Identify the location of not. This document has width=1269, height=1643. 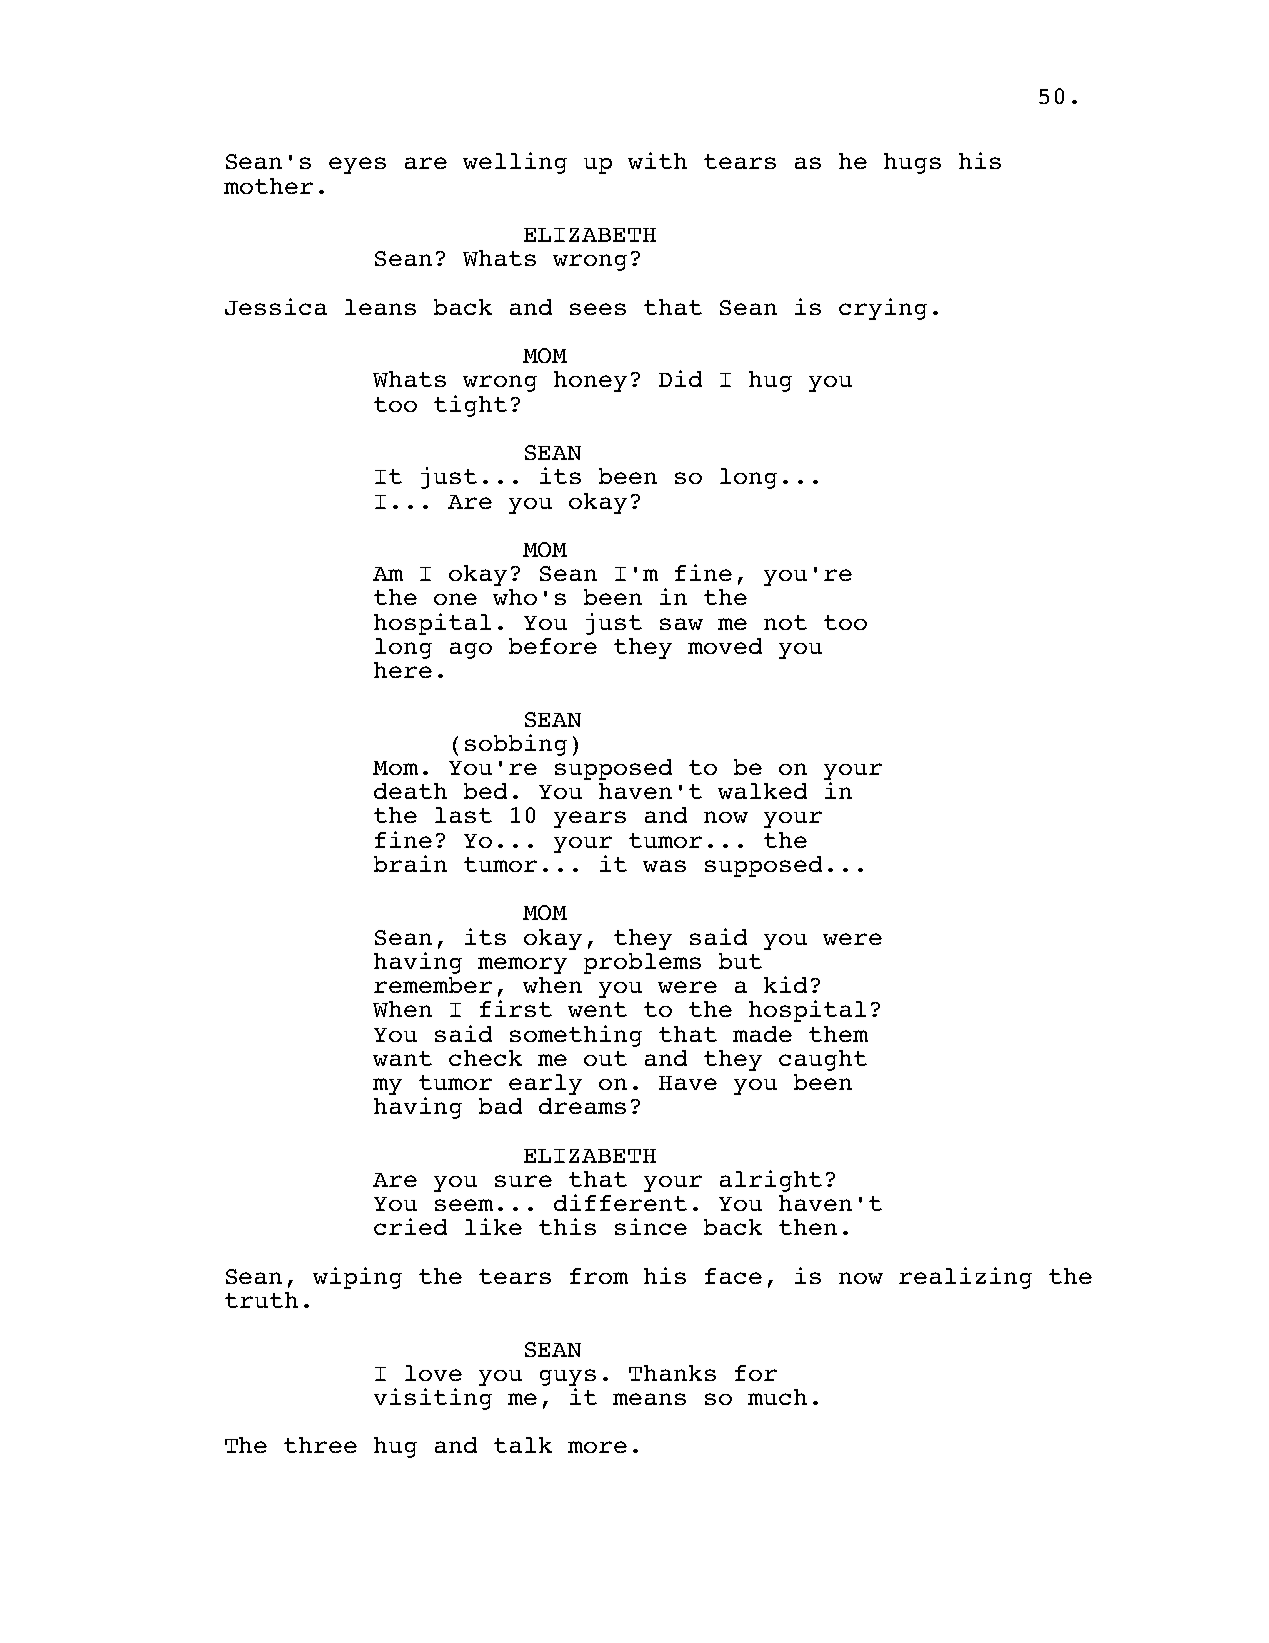
(785, 622).
